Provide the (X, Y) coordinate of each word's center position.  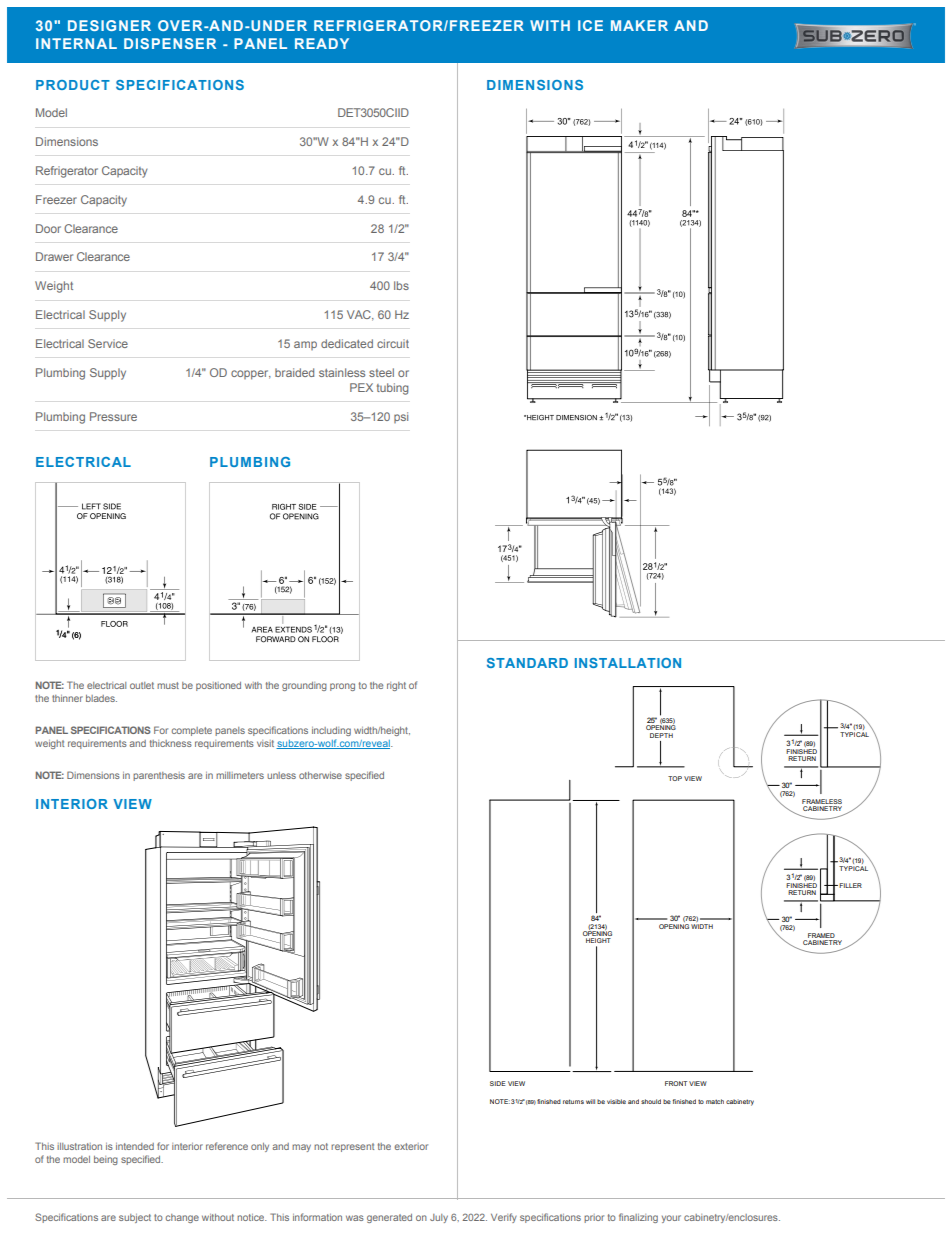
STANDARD (527, 663)
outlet (142, 685)
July (439, 1218)
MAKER (639, 25)
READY (322, 43)
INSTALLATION (628, 663)
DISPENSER (170, 43)
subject (135, 1218)
